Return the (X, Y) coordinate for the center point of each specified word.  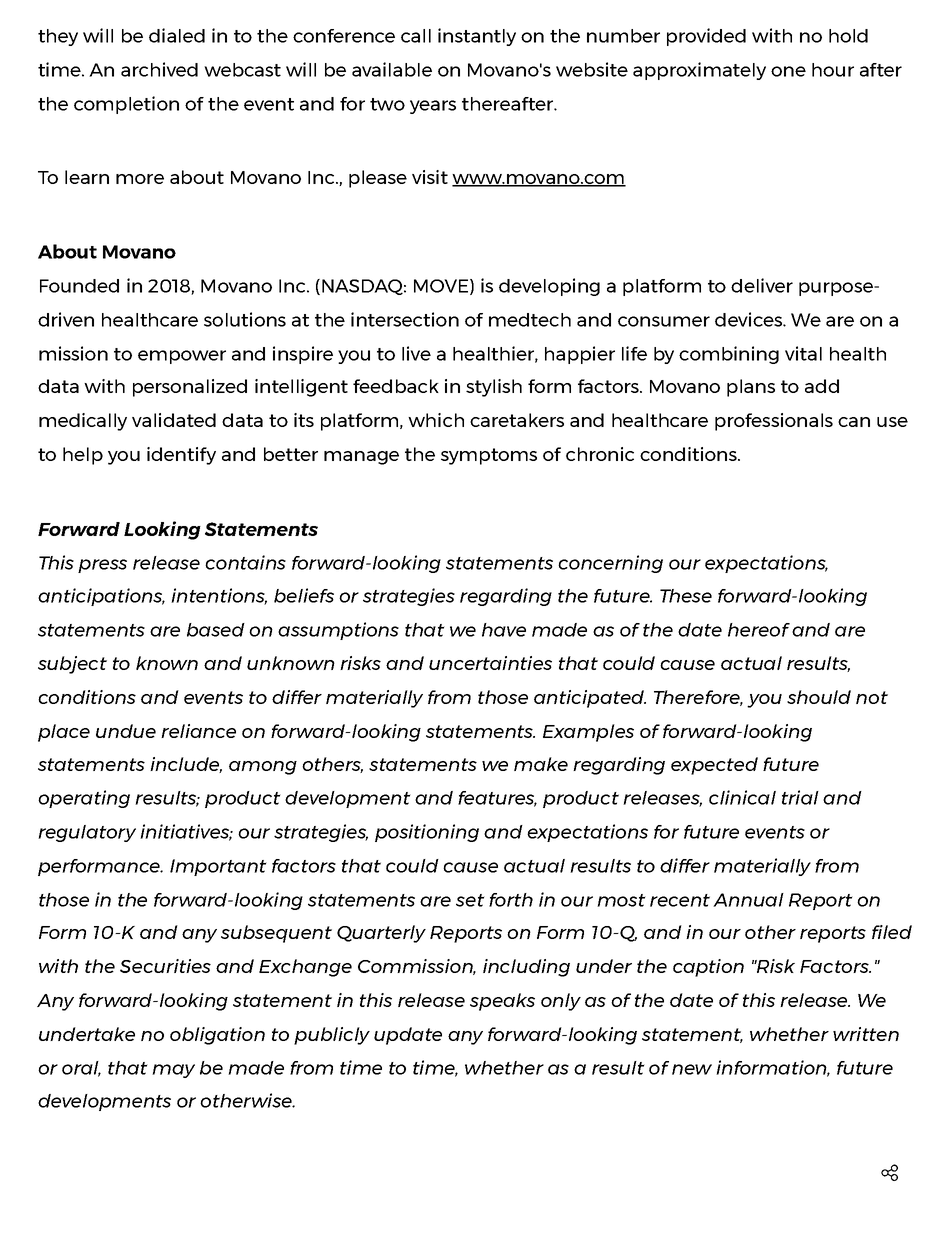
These (686, 596)
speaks (502, 1002)
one (788, 71)
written (866, 1034)
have (504, 630)
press (102, 566)
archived (159, 69)
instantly (477, 37)
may (173, 1071)
